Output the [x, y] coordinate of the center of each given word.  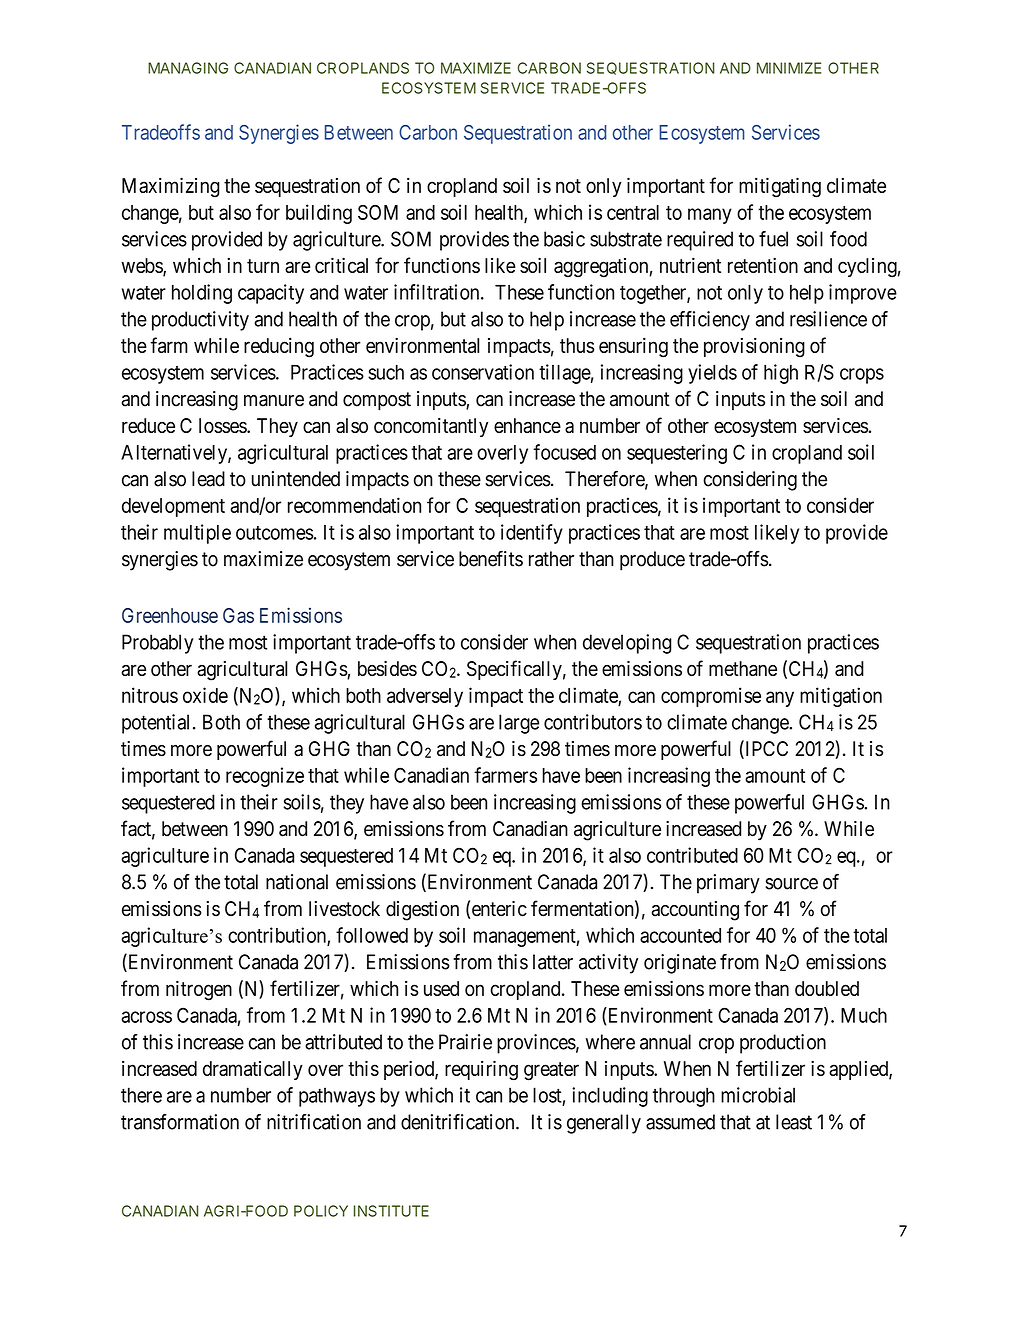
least [794, 1122]
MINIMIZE [789, 68]
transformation [180, 1122]
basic [564, 239]
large [519, 724]
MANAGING [188, 68]
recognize [265, 777]
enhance [527, 425]
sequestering [677, 454]
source [791, 884]
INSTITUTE [391, 1211]
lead [208, 479]
